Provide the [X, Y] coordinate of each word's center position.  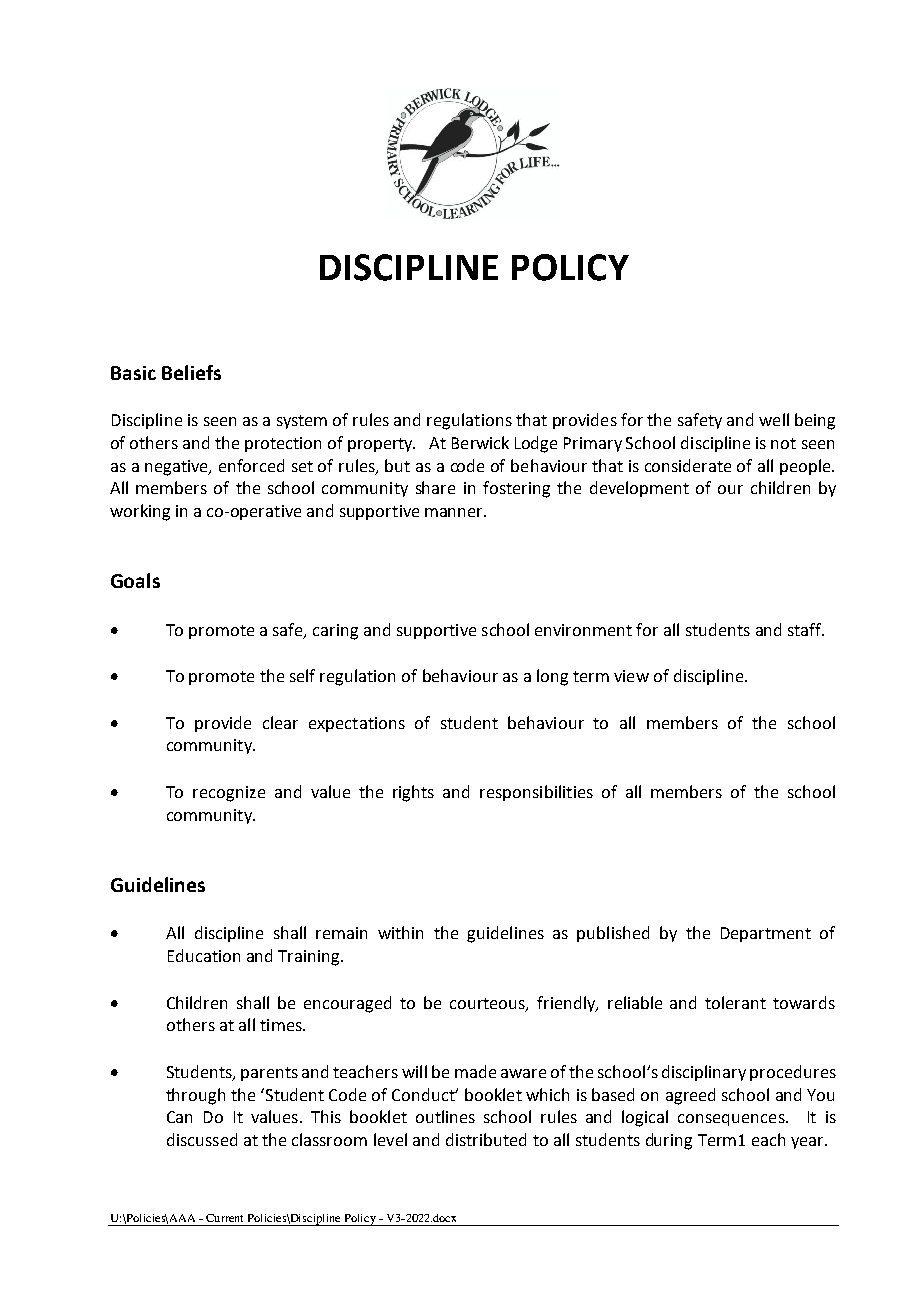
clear [280, 722]
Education [204, 955]
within [400, 932]
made [475, 1071]
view [631, 676]
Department [766, 934]
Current [224, 1218]
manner [455, 512]
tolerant [735, 1002]
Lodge [536, 444]
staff [806, 629]
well [774, 419]
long [552, 677]
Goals [135, 580]
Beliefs [191, 372]
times [282, 1025]
